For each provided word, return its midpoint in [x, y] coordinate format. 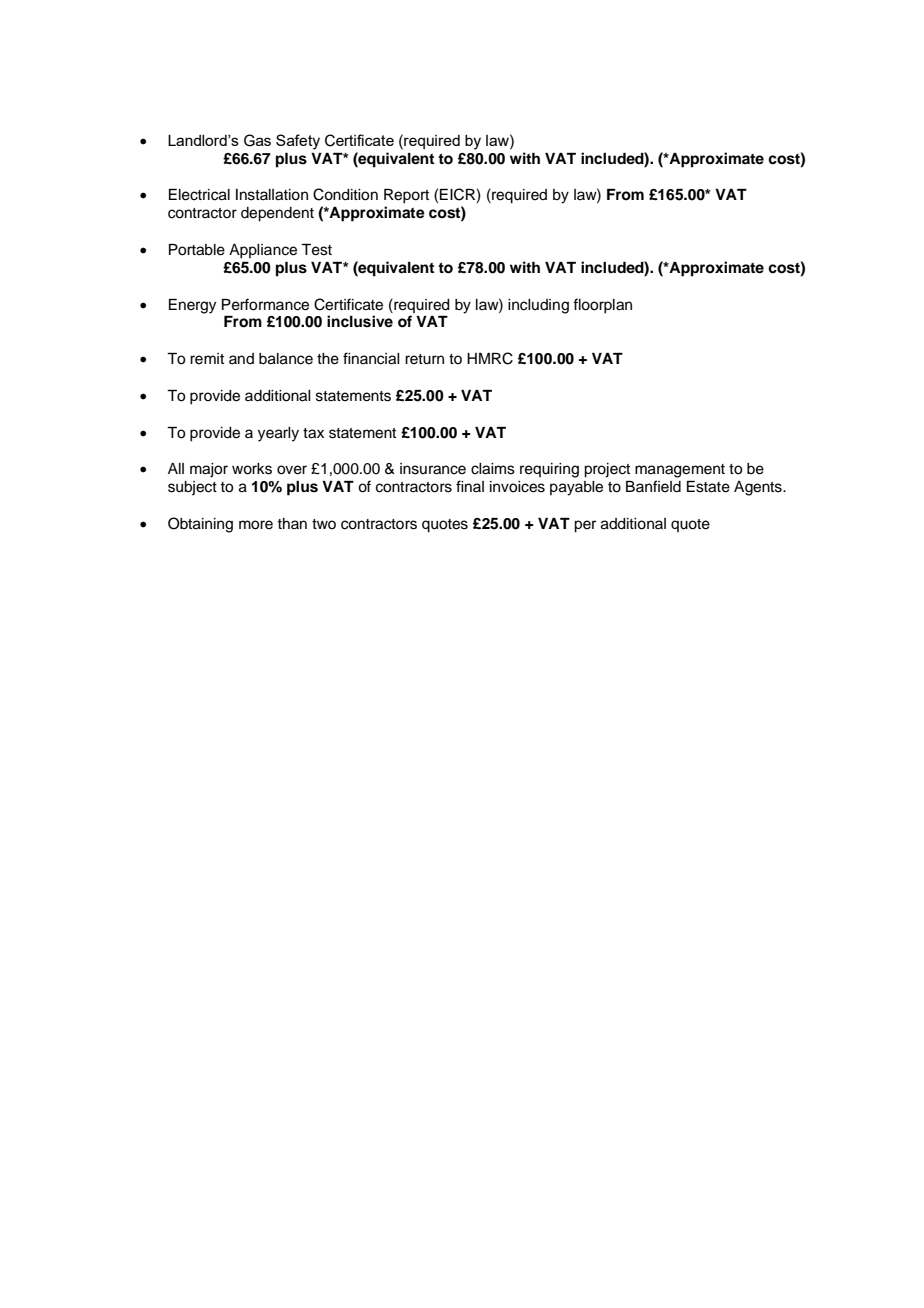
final [470, 486]
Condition [345, 194]
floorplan [602, 306]
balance [286, 359]
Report [406, 196]
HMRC [490, 358]
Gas [257, 140]
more [256, 525]
